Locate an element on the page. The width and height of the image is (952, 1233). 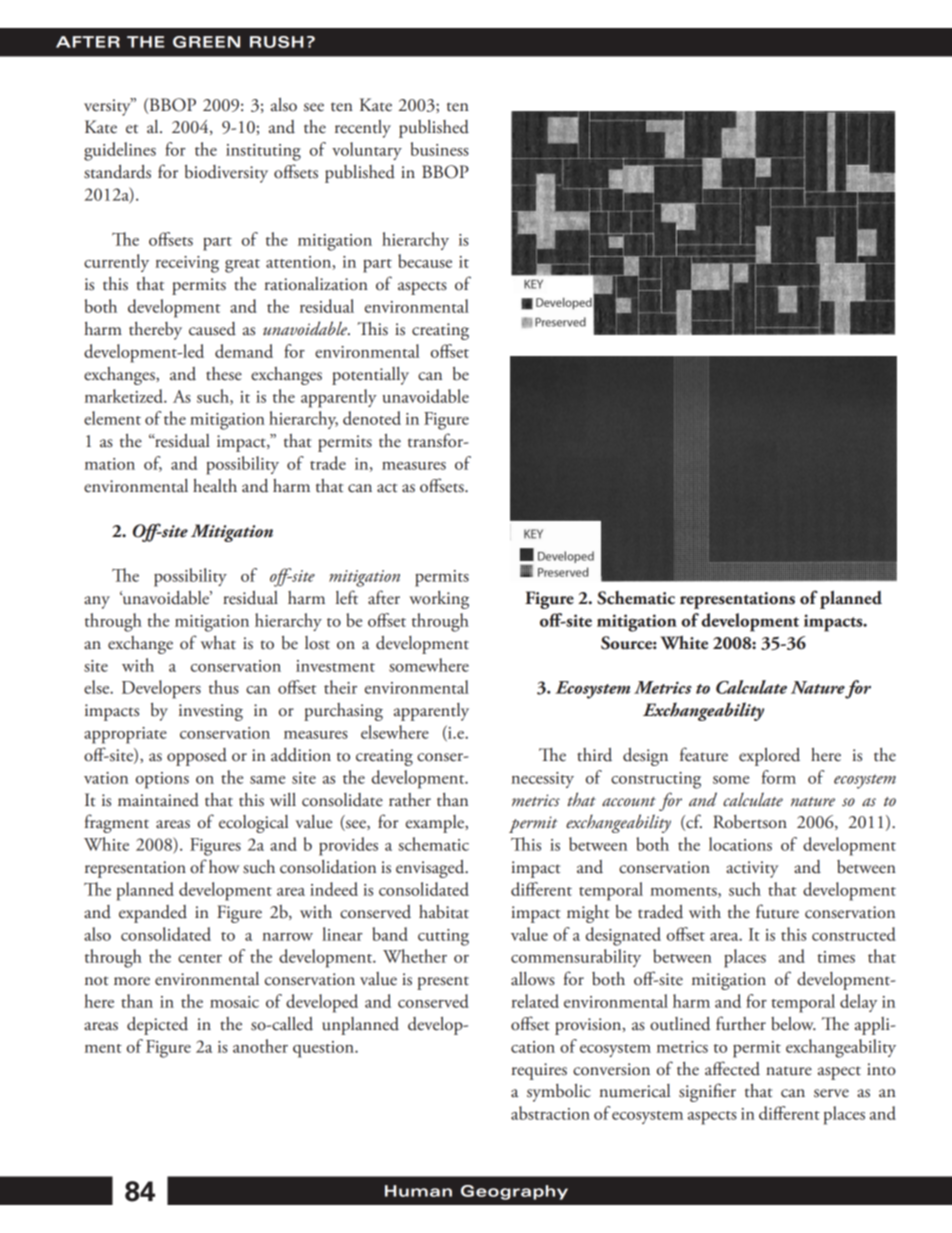
how is located at coordinates (224, 867).
